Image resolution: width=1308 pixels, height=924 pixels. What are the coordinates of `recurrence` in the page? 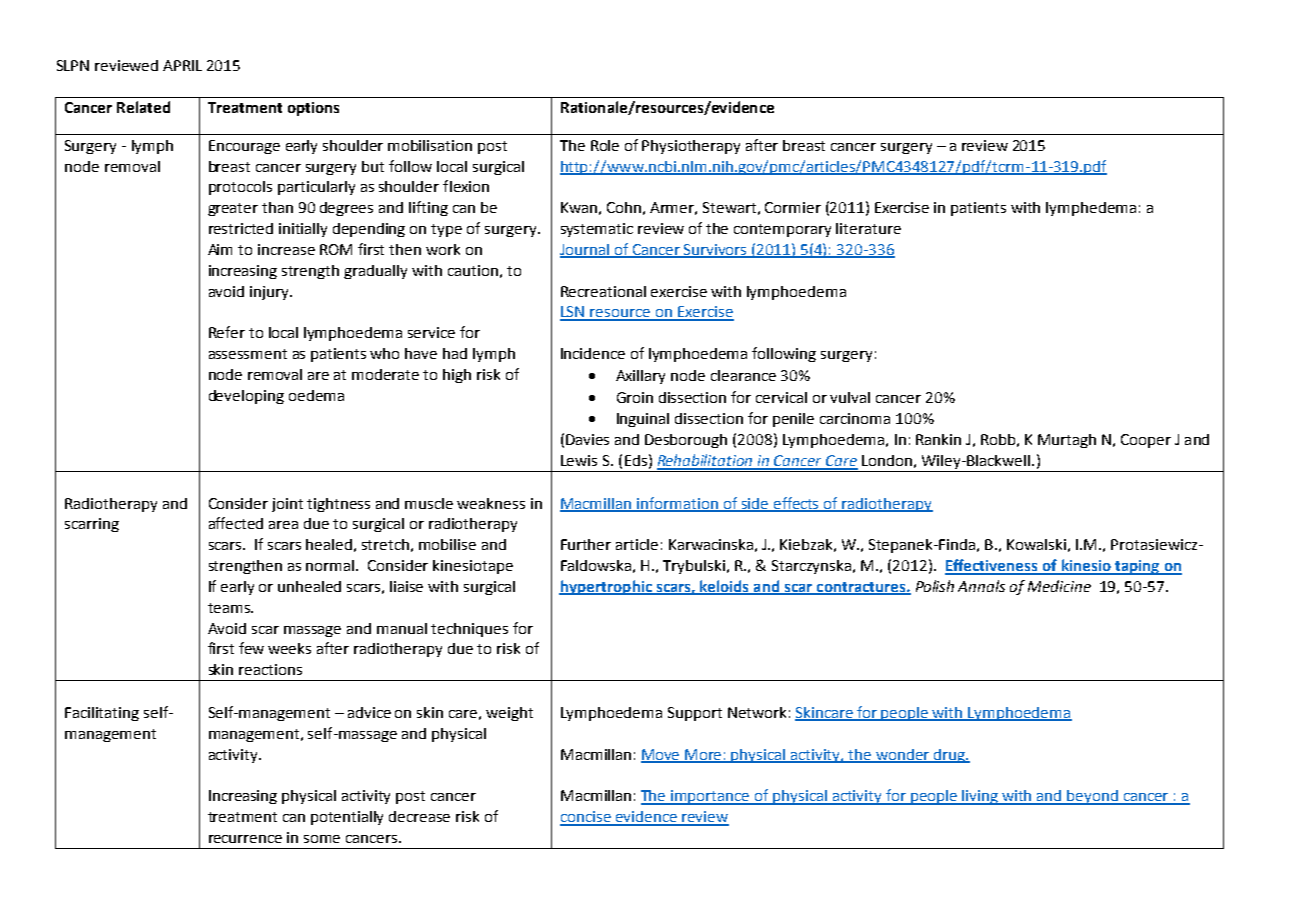 It's located at (245, 839).
